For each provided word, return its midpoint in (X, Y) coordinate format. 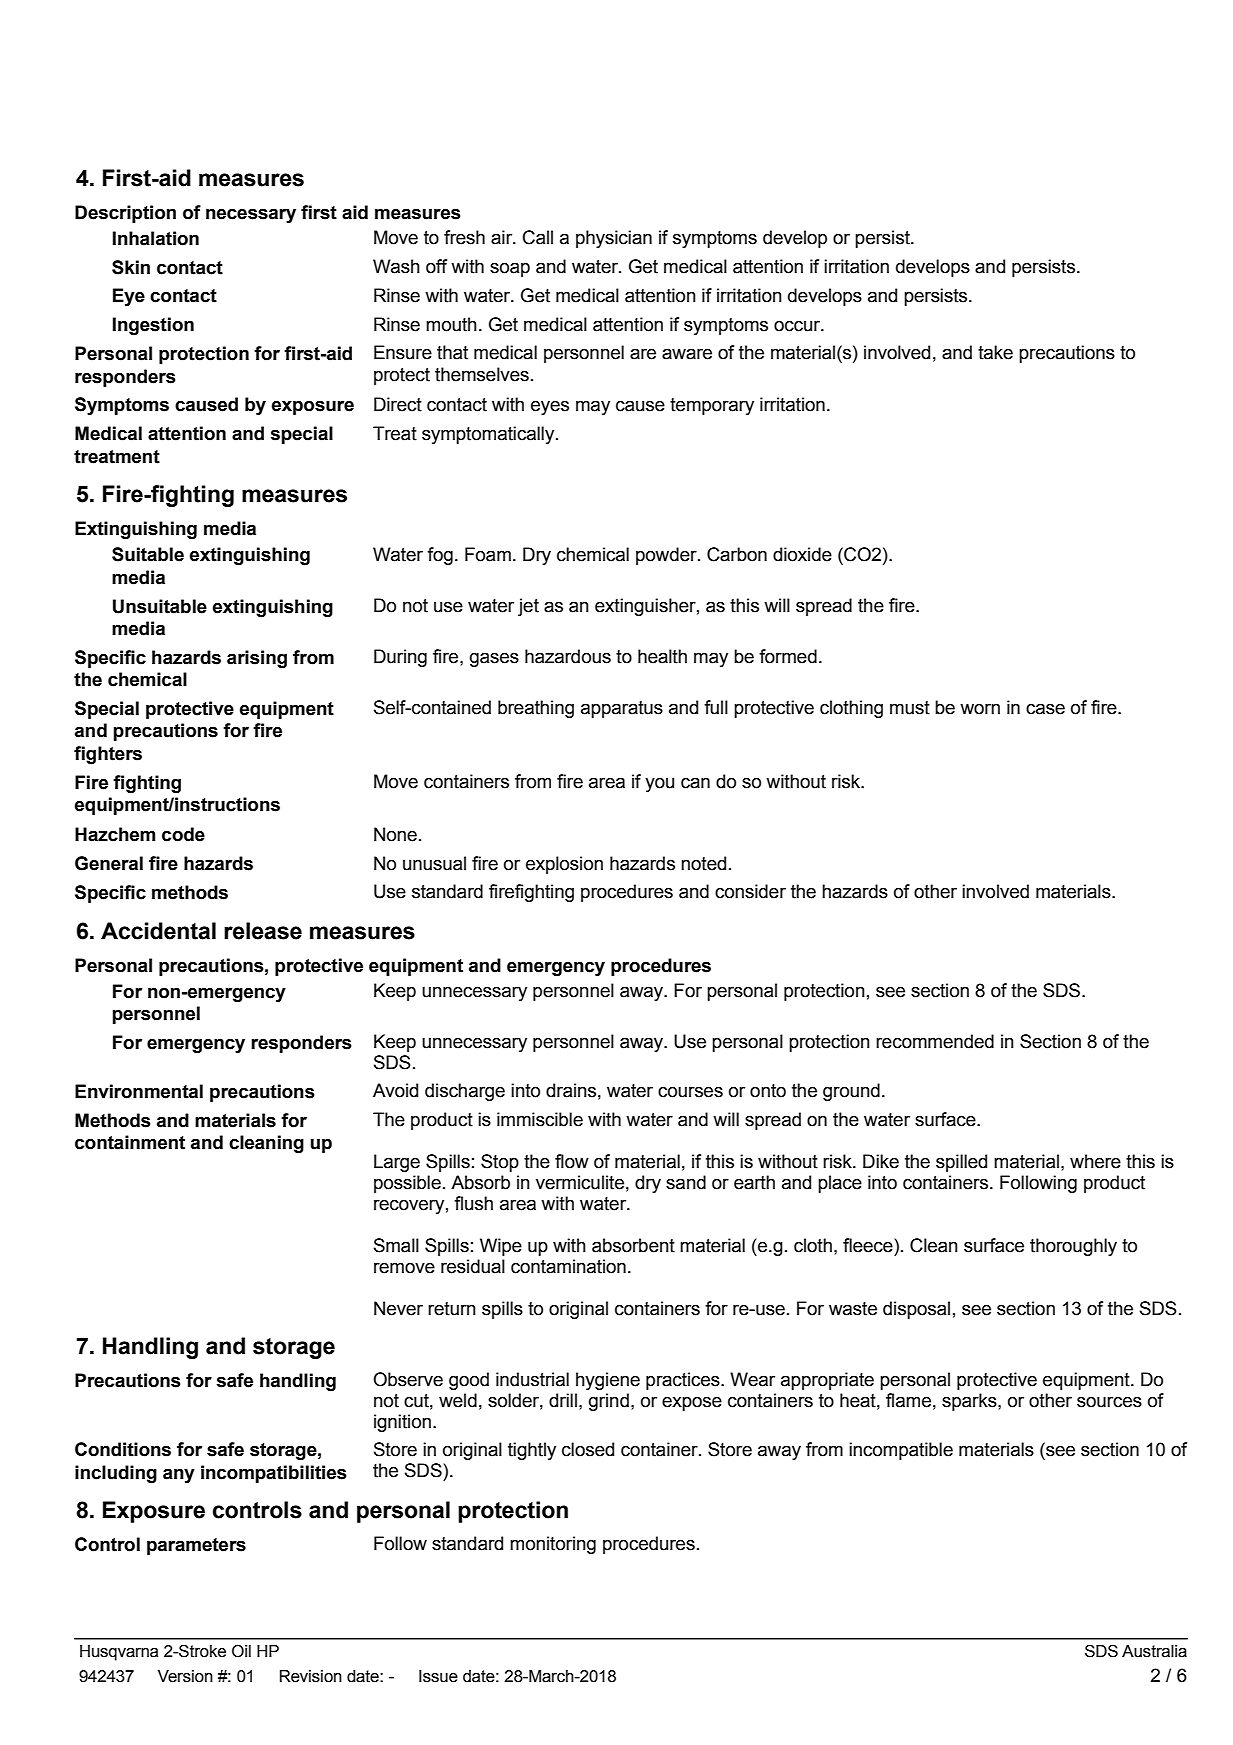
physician (614, 239)
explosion (564, 865)
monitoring (553, 1545)
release (263, 931)
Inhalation (156, 238)
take (995, 352)
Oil (241, 1651)
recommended (935, 1041)
